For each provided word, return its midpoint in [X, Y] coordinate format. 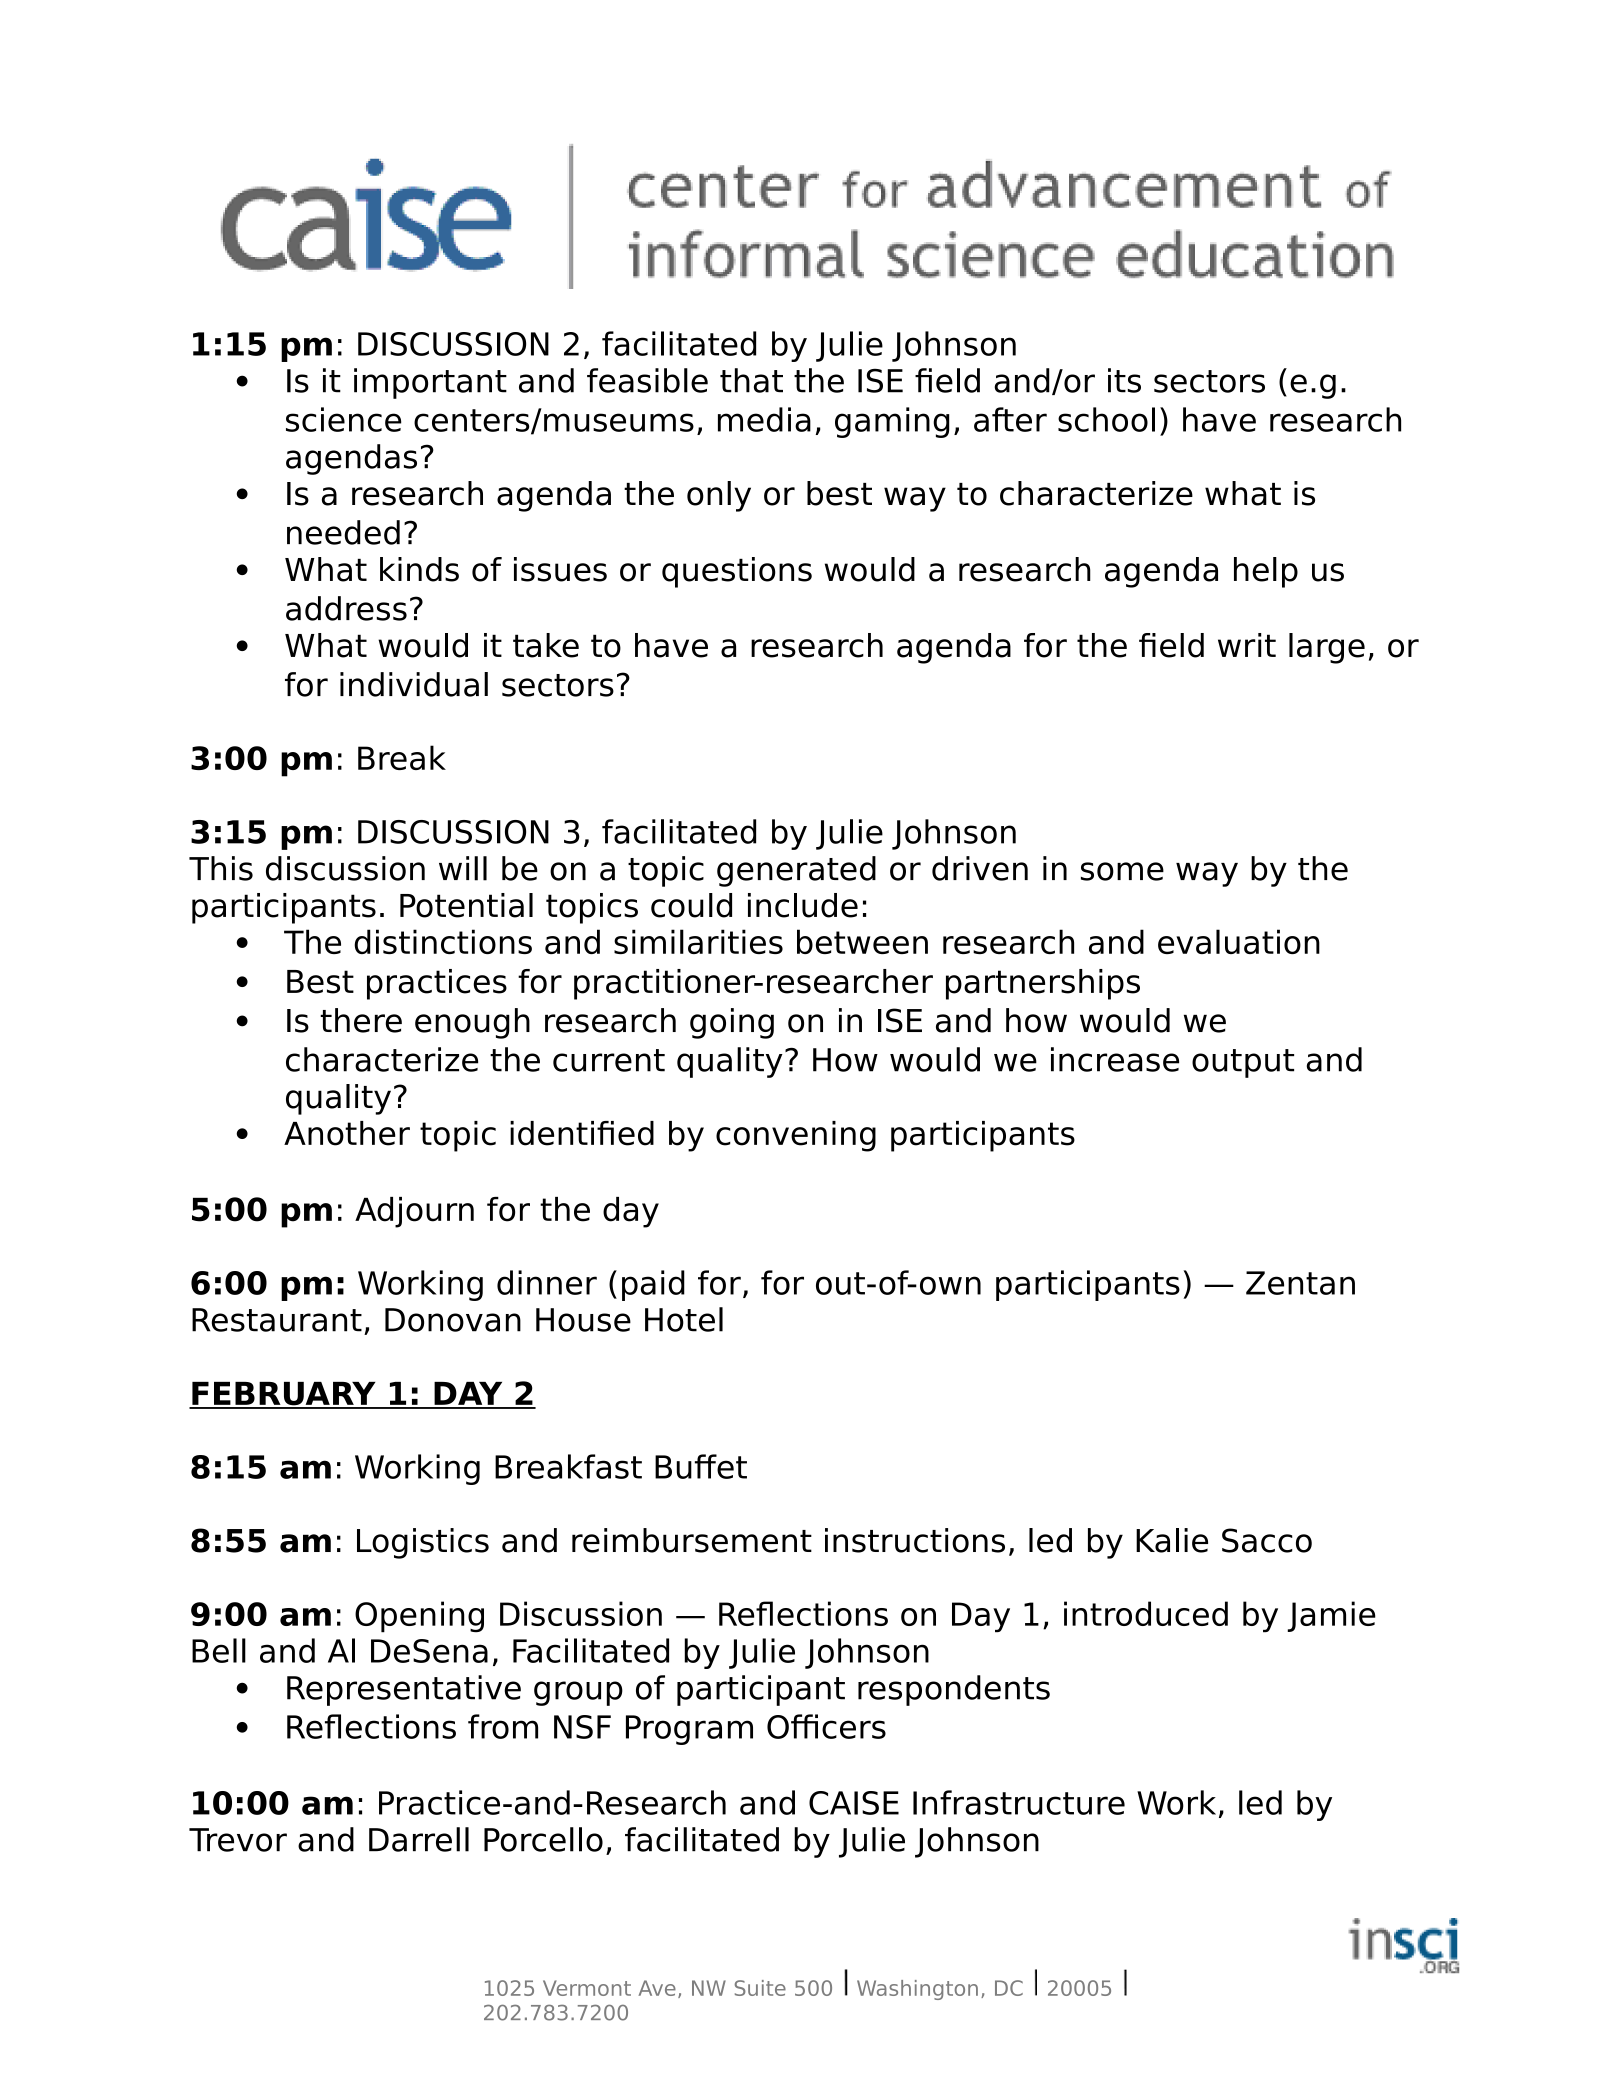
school [1106, 419]
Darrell [419, 1839]
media [764, 419]
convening [796, 1136]
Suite [760, 1988]
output [1243, 1063]
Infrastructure [1019, 1802]
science [343, 419]
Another [347, 1133]
